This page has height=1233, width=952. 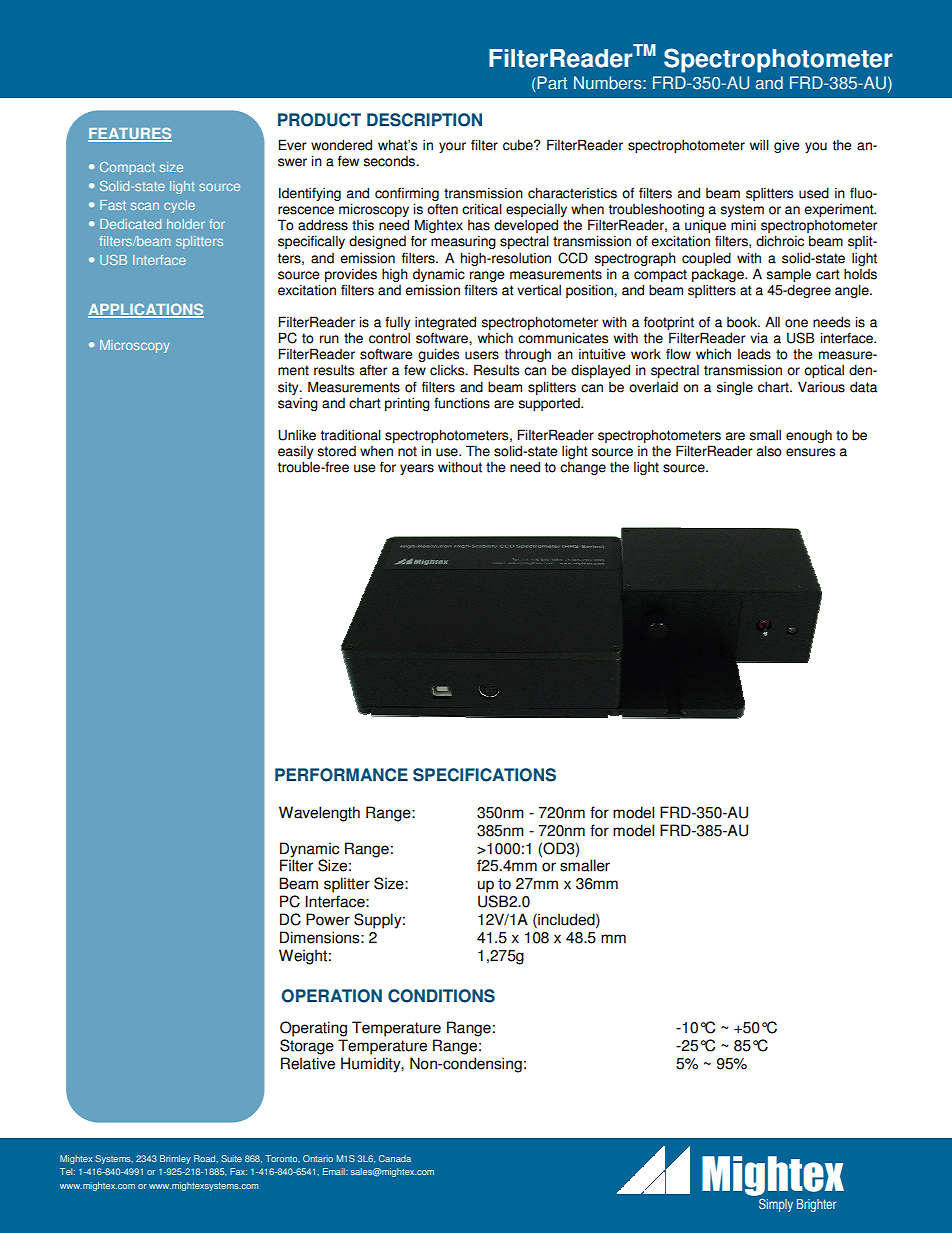 What do you see at coordinates (130, 134) in the page?
I see `FEATURES` at bounding box center [130, 134].
